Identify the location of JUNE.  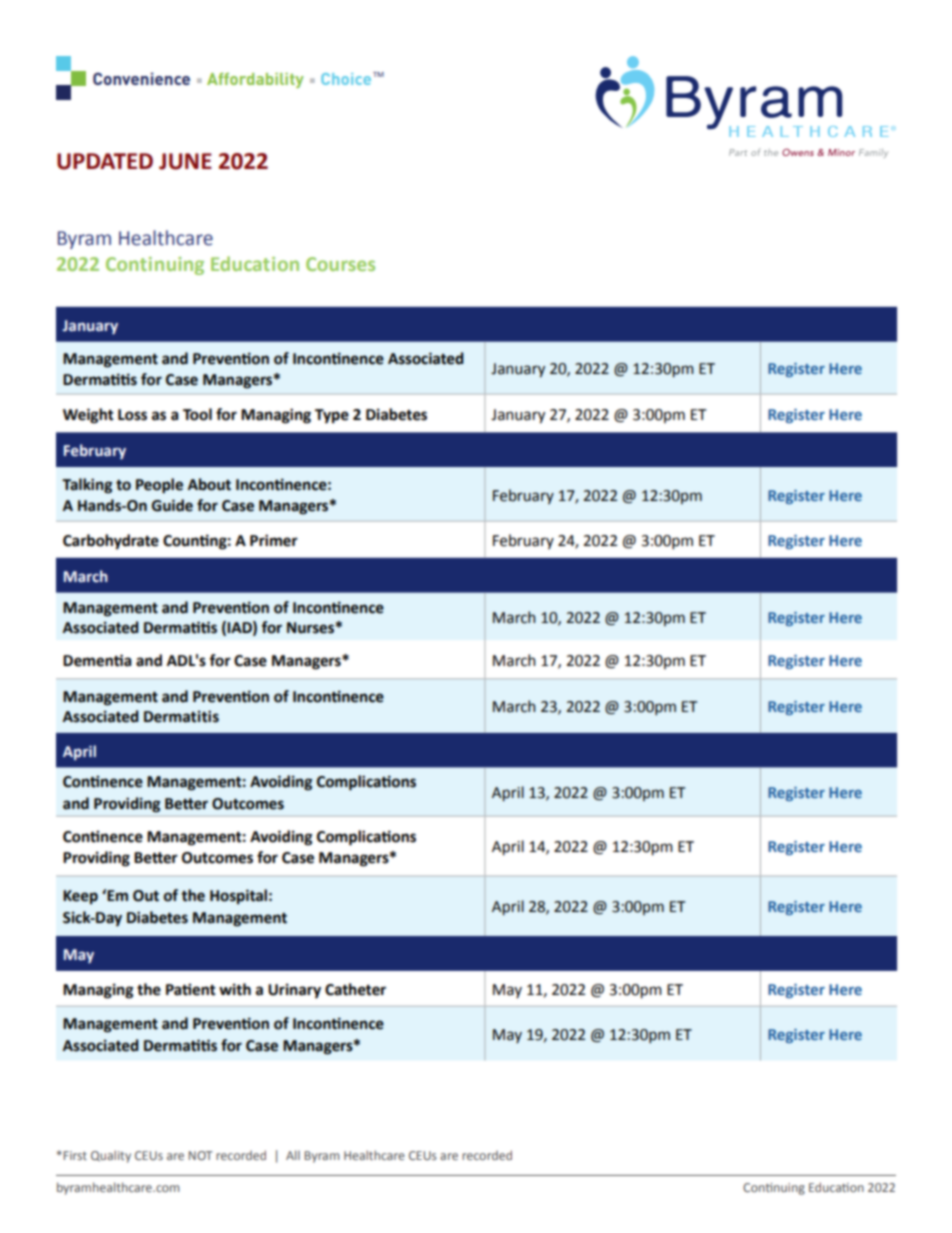
(185, 161).
